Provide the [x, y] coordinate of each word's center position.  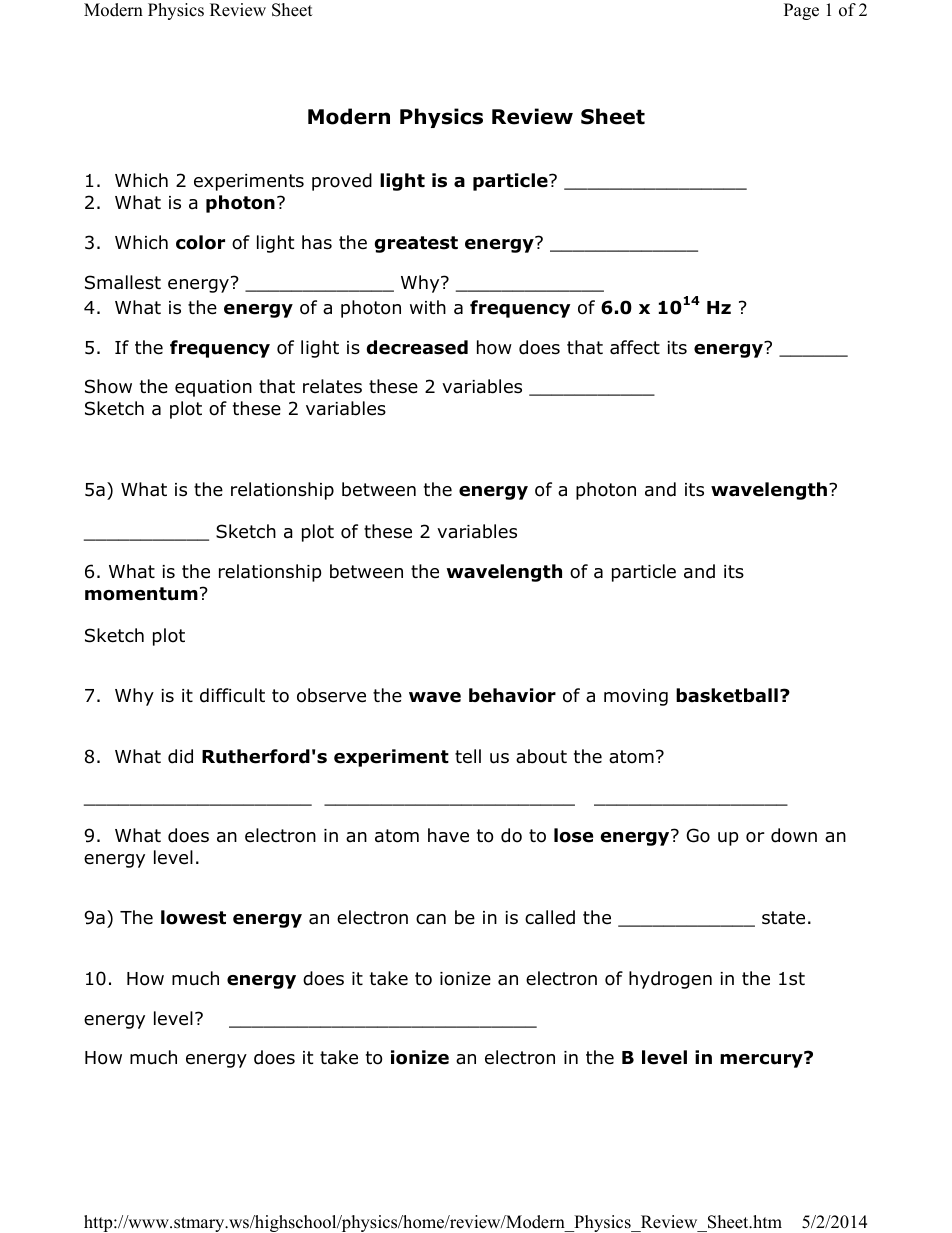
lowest [193, 917]
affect [635, 347]
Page [801, 11]
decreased [417, 347]
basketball [727, 695]
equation [213, 388]
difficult [232, 695]
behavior [512, 695]
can [431, 919]
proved [342, 182]
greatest [416, 244]
